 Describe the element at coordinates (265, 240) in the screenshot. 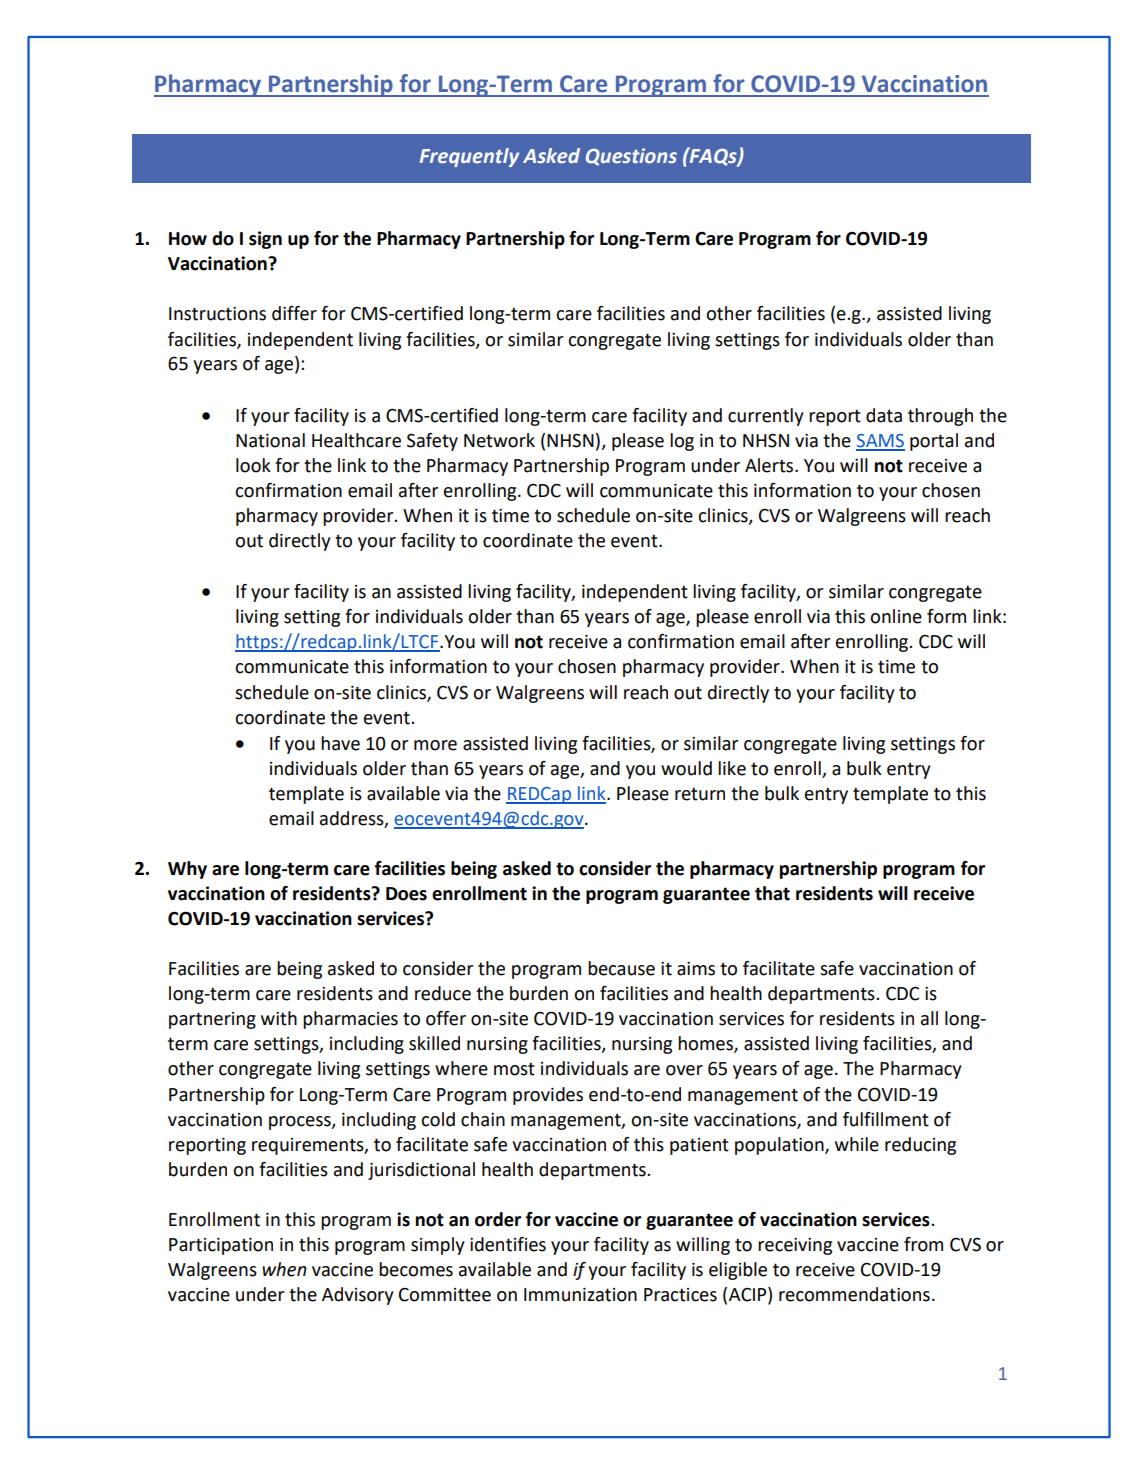

I see `sign` at that location.
